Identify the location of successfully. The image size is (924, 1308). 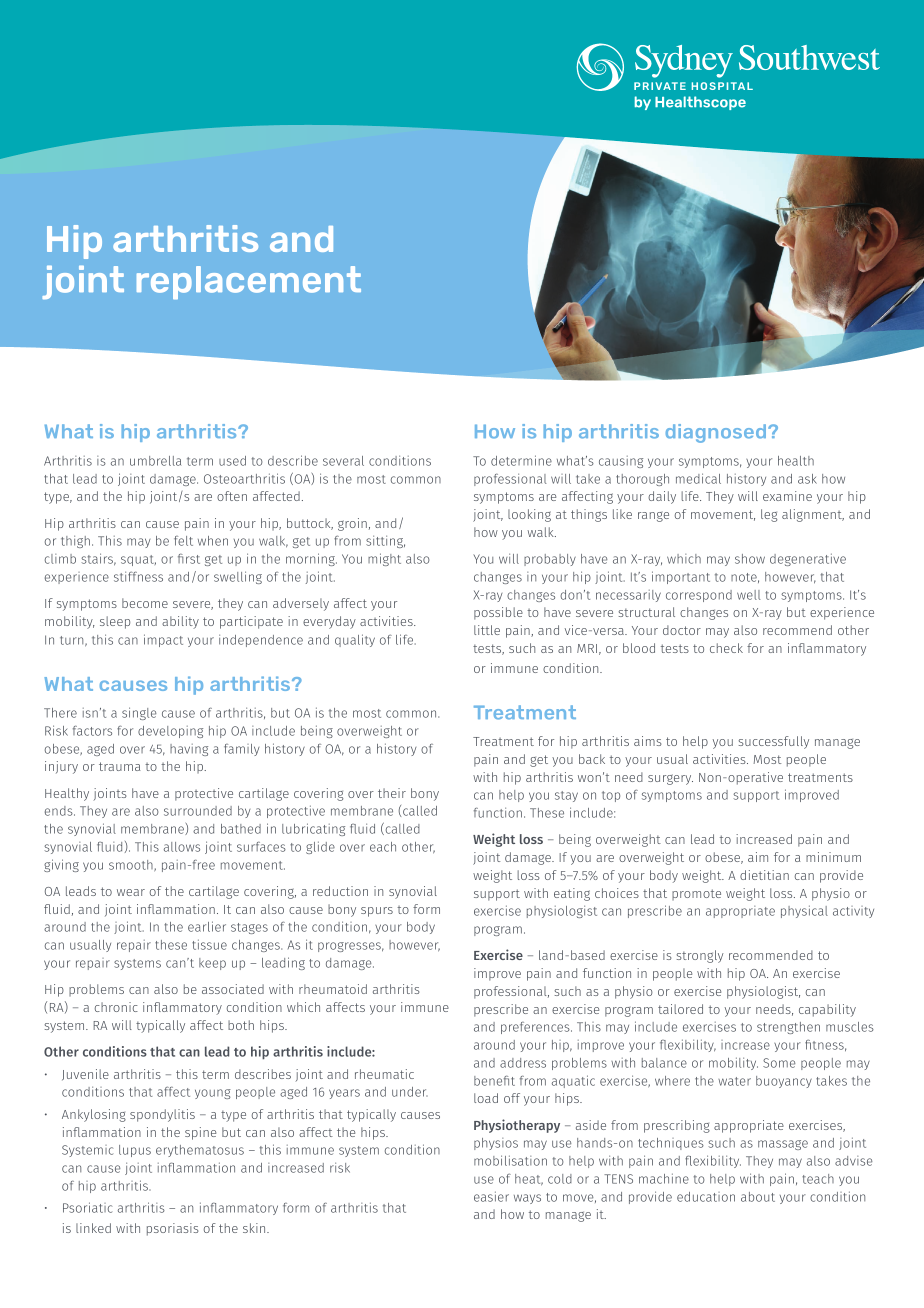
(774, 742).
